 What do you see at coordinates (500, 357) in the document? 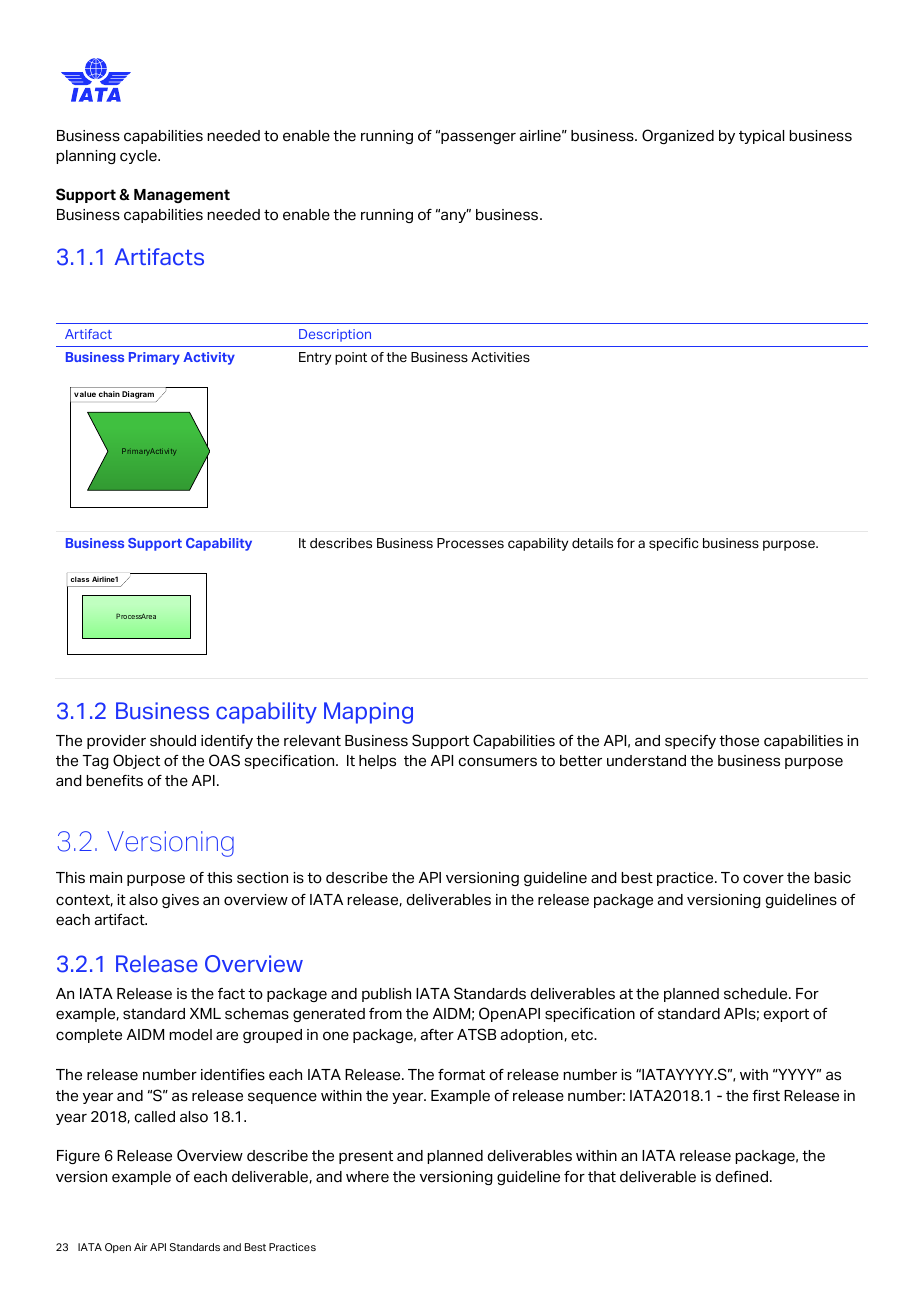
I see `Activities` at bounding box center [500, 357].
